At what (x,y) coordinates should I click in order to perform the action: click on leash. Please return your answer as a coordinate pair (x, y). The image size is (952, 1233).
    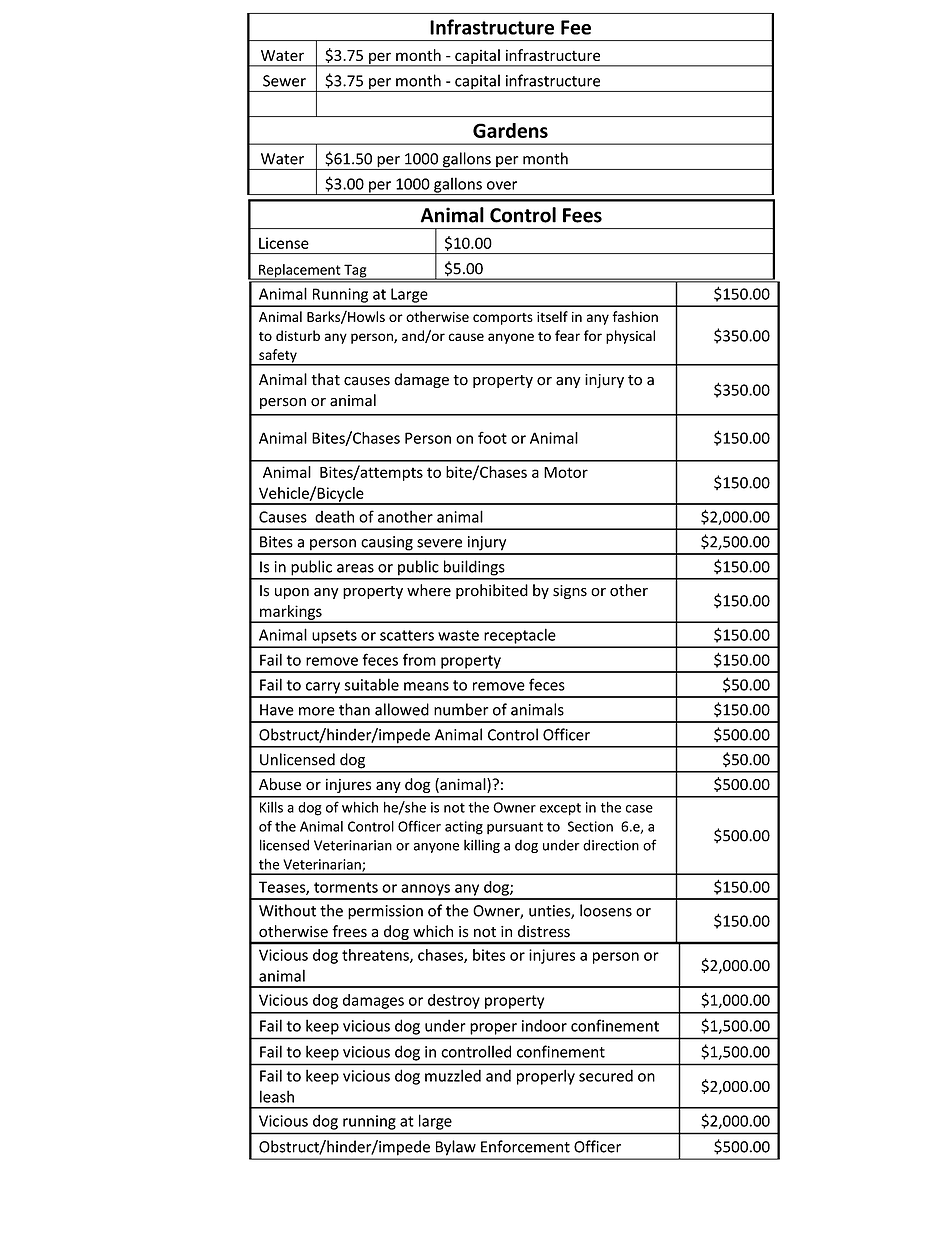
    Looking at the image, I should click on (277, 1096).
